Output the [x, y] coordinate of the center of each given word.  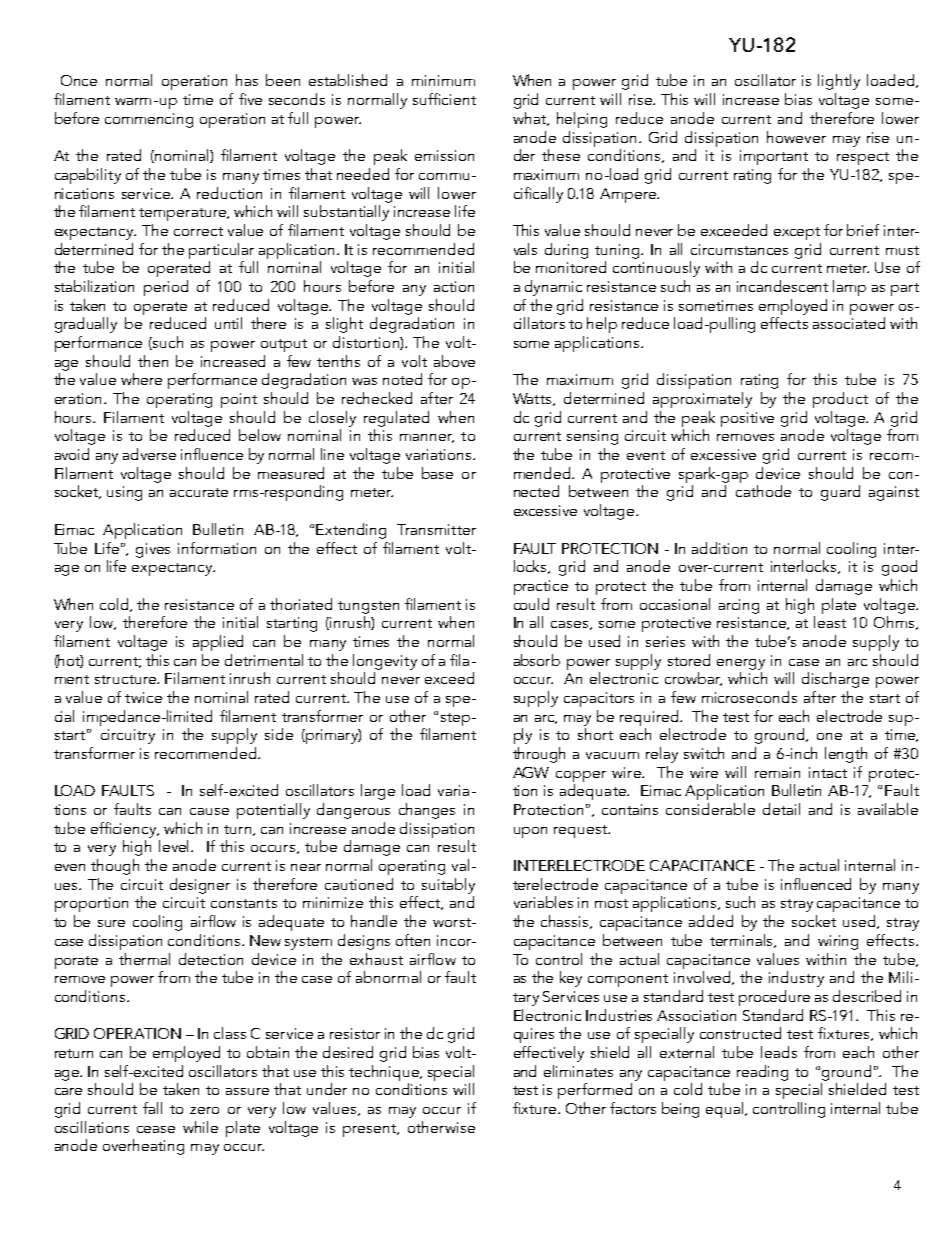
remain [777, 772]
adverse [149, 454]
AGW [531, 772]
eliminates [578, 1071]
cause [209, 811]
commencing [149, 120]
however [796, 137]
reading [762, 1073]
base [437, 473]
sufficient [444, 99]
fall [152, 1108]
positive [747, 419]
